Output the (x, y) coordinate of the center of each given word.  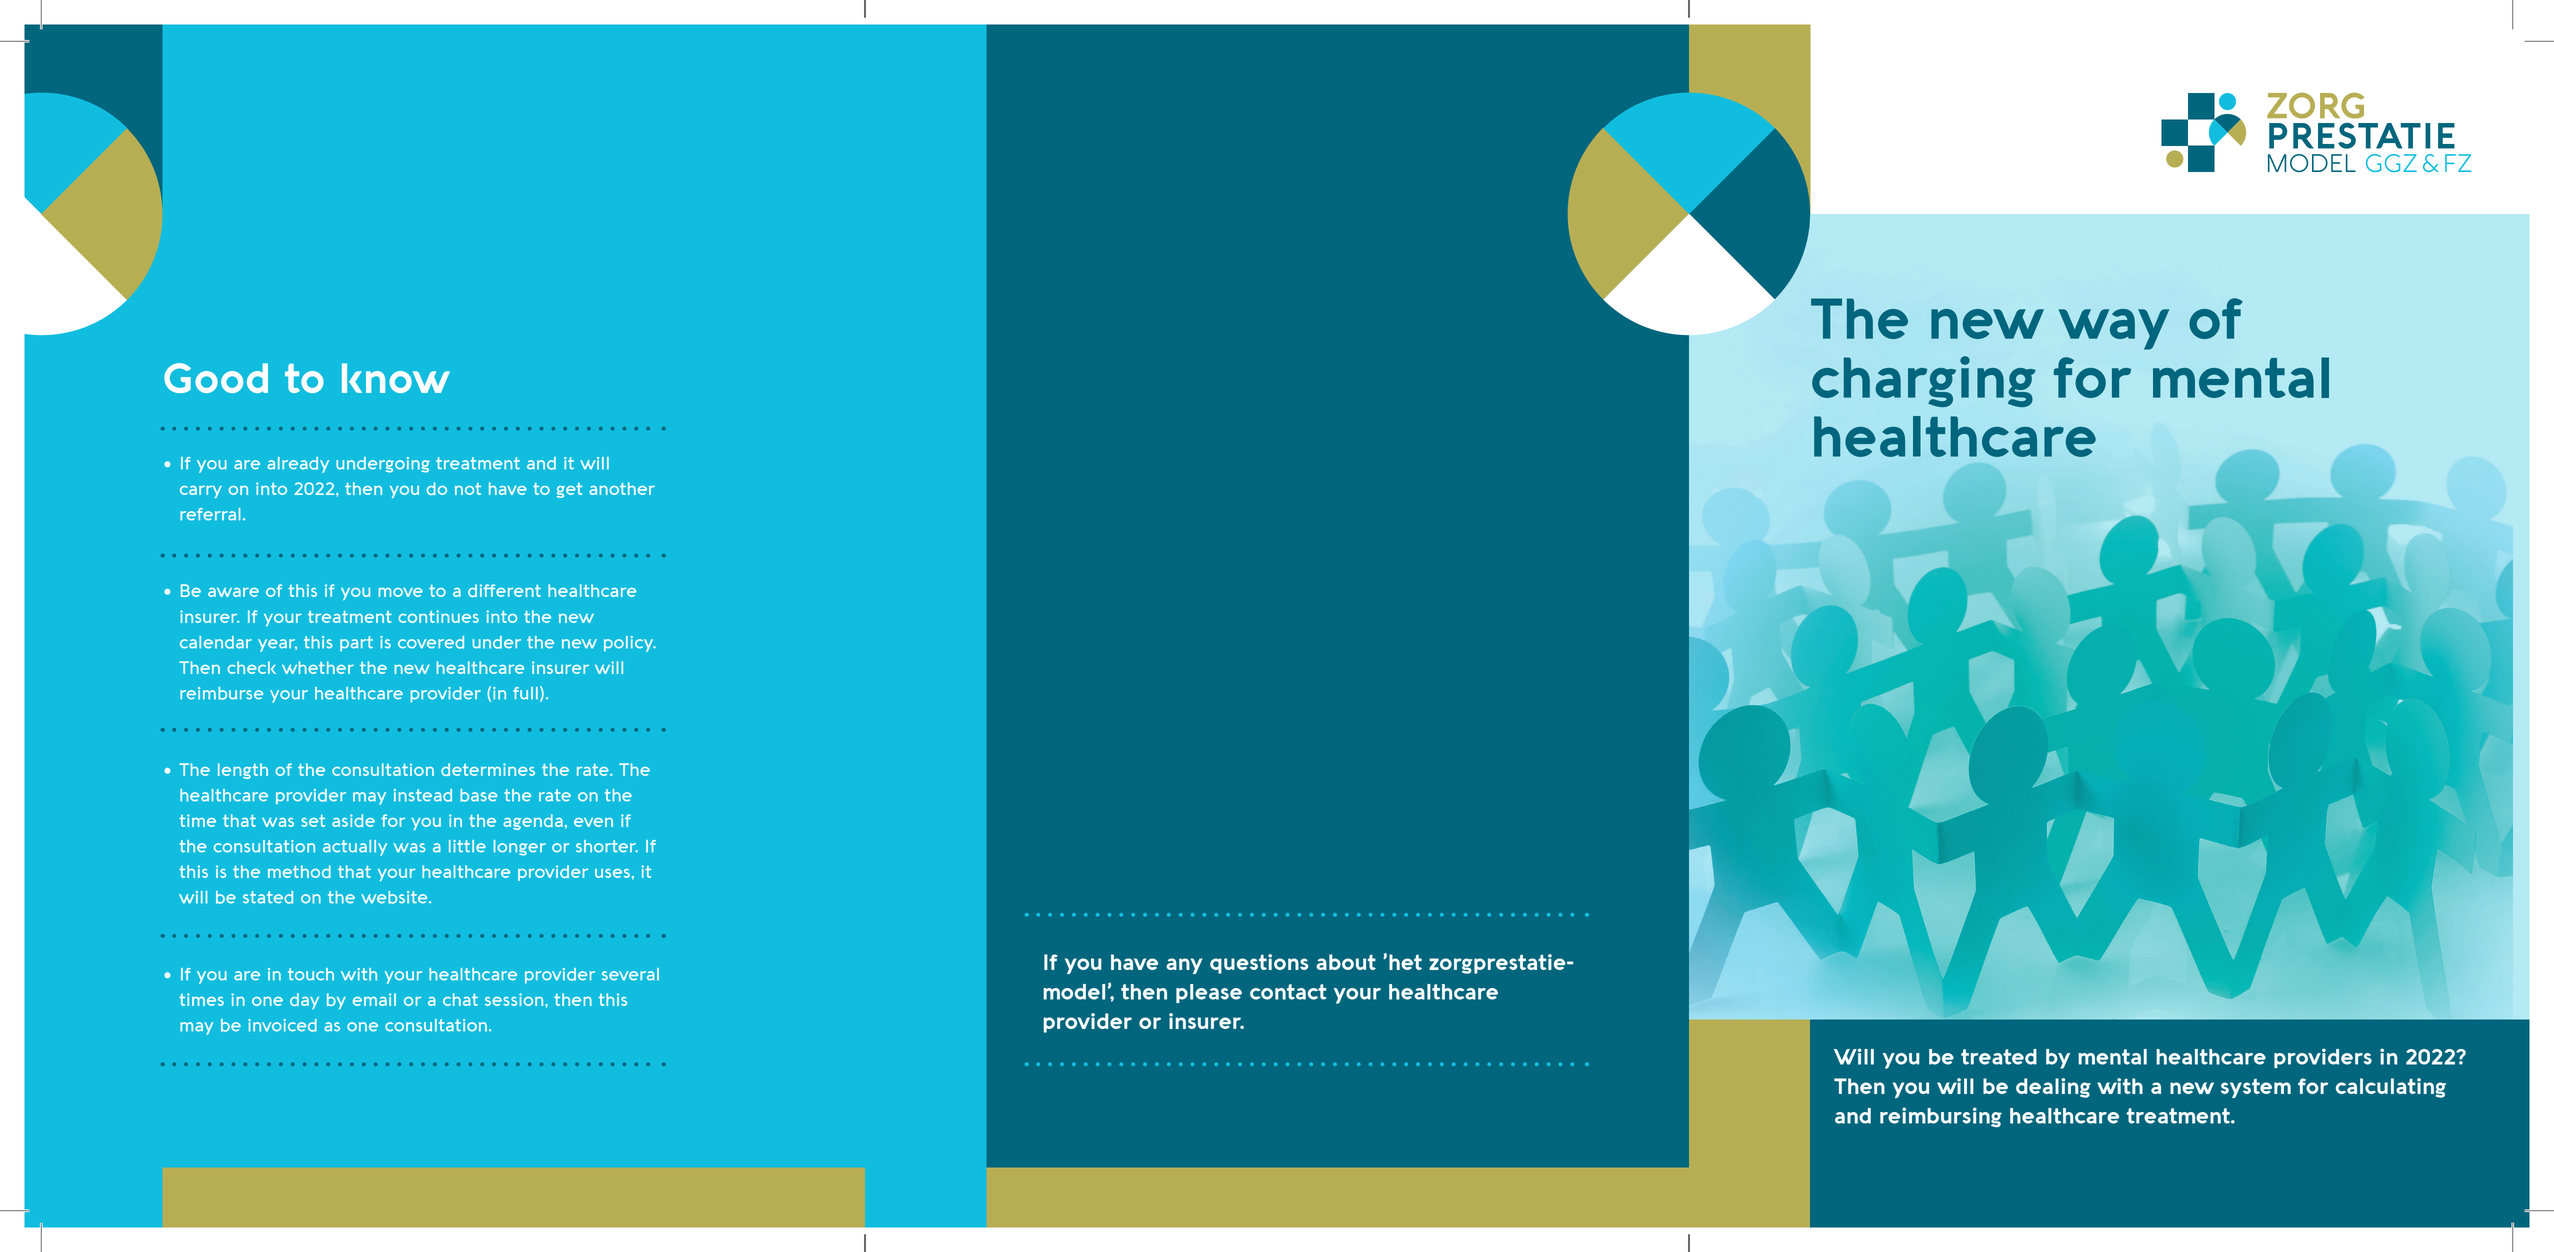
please (1209, 993)
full (525, 693)
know (396, 378)
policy (630, 644)
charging (1924, 381)
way (2114, 329)
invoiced (282, 1025)
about (1346, 962)
